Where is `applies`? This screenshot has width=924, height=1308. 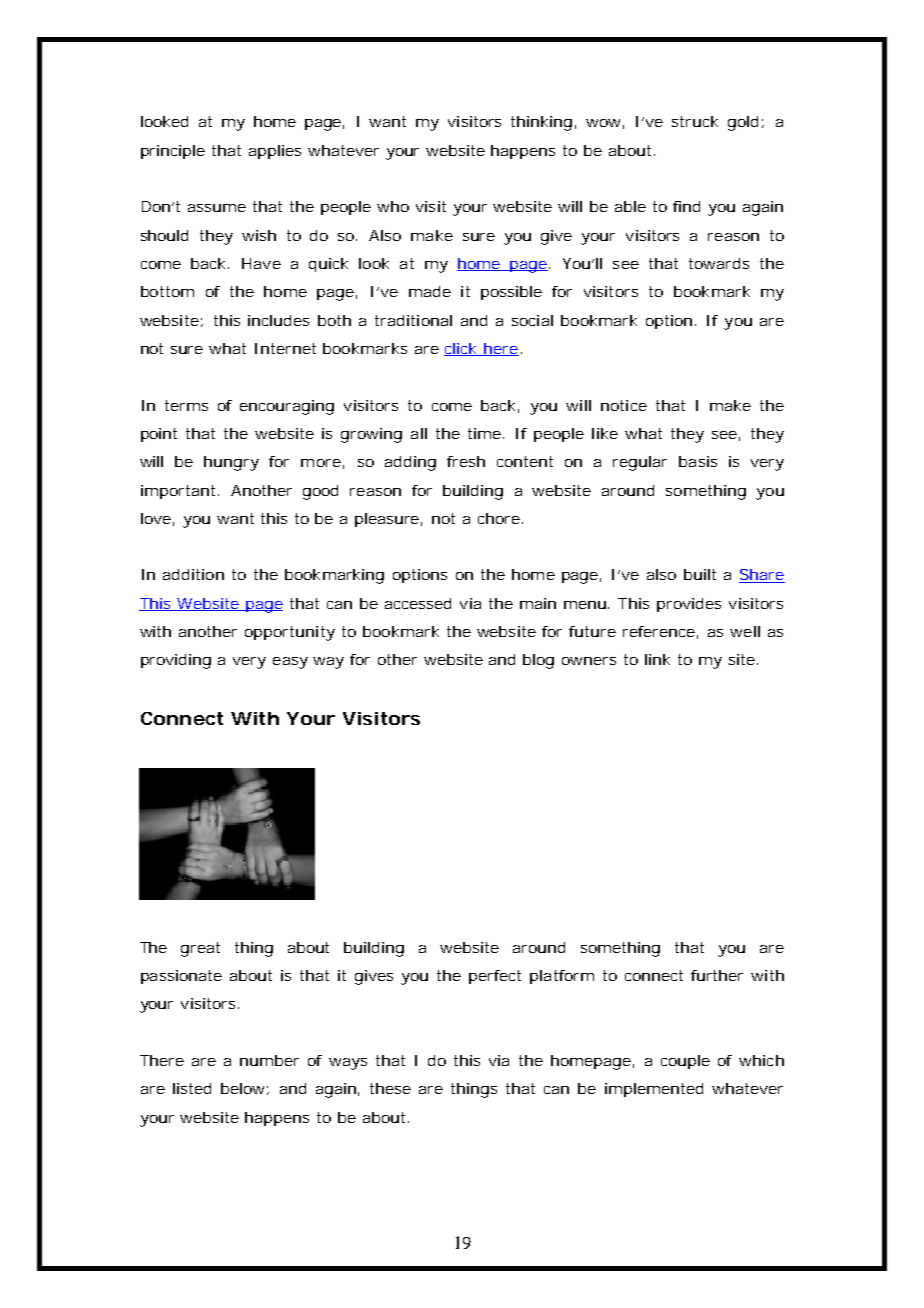 applies is located at coordinates (275, 152).
